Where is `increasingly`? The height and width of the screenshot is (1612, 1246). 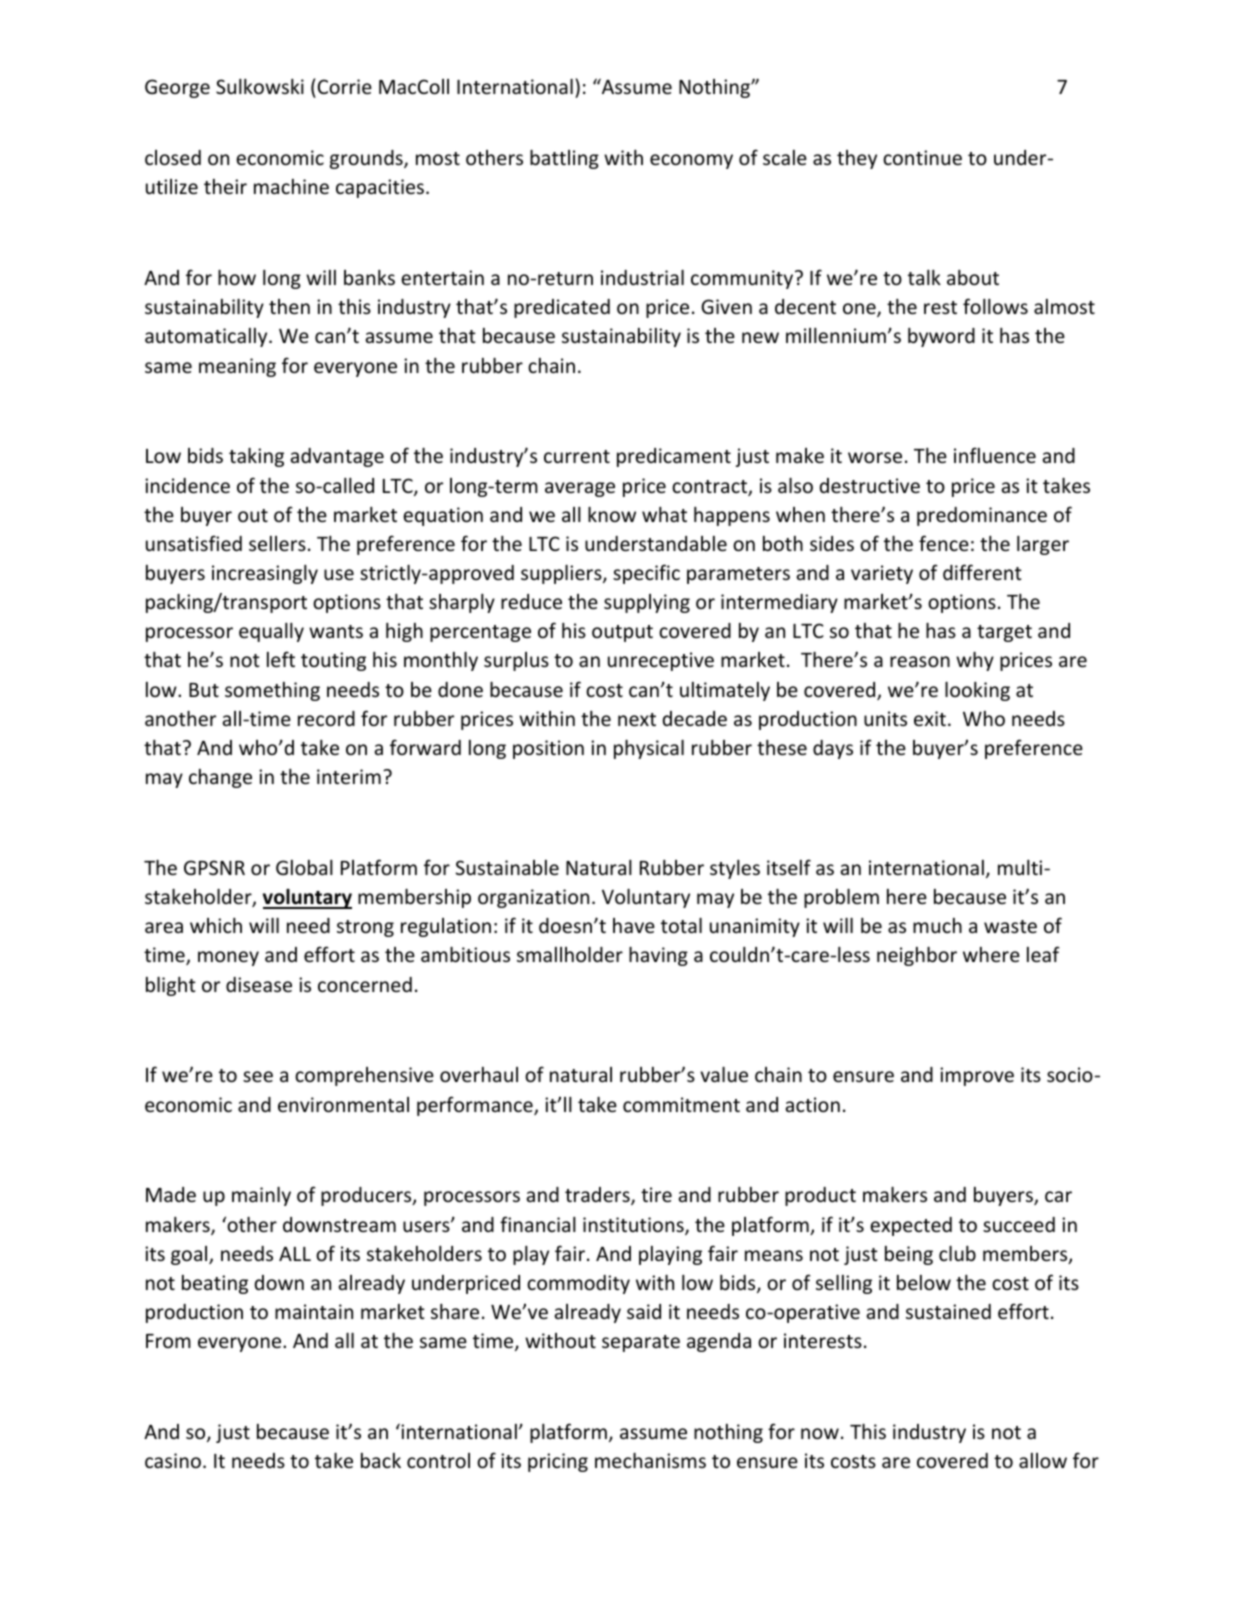
increasingly is located at coordinates (265, 574).
